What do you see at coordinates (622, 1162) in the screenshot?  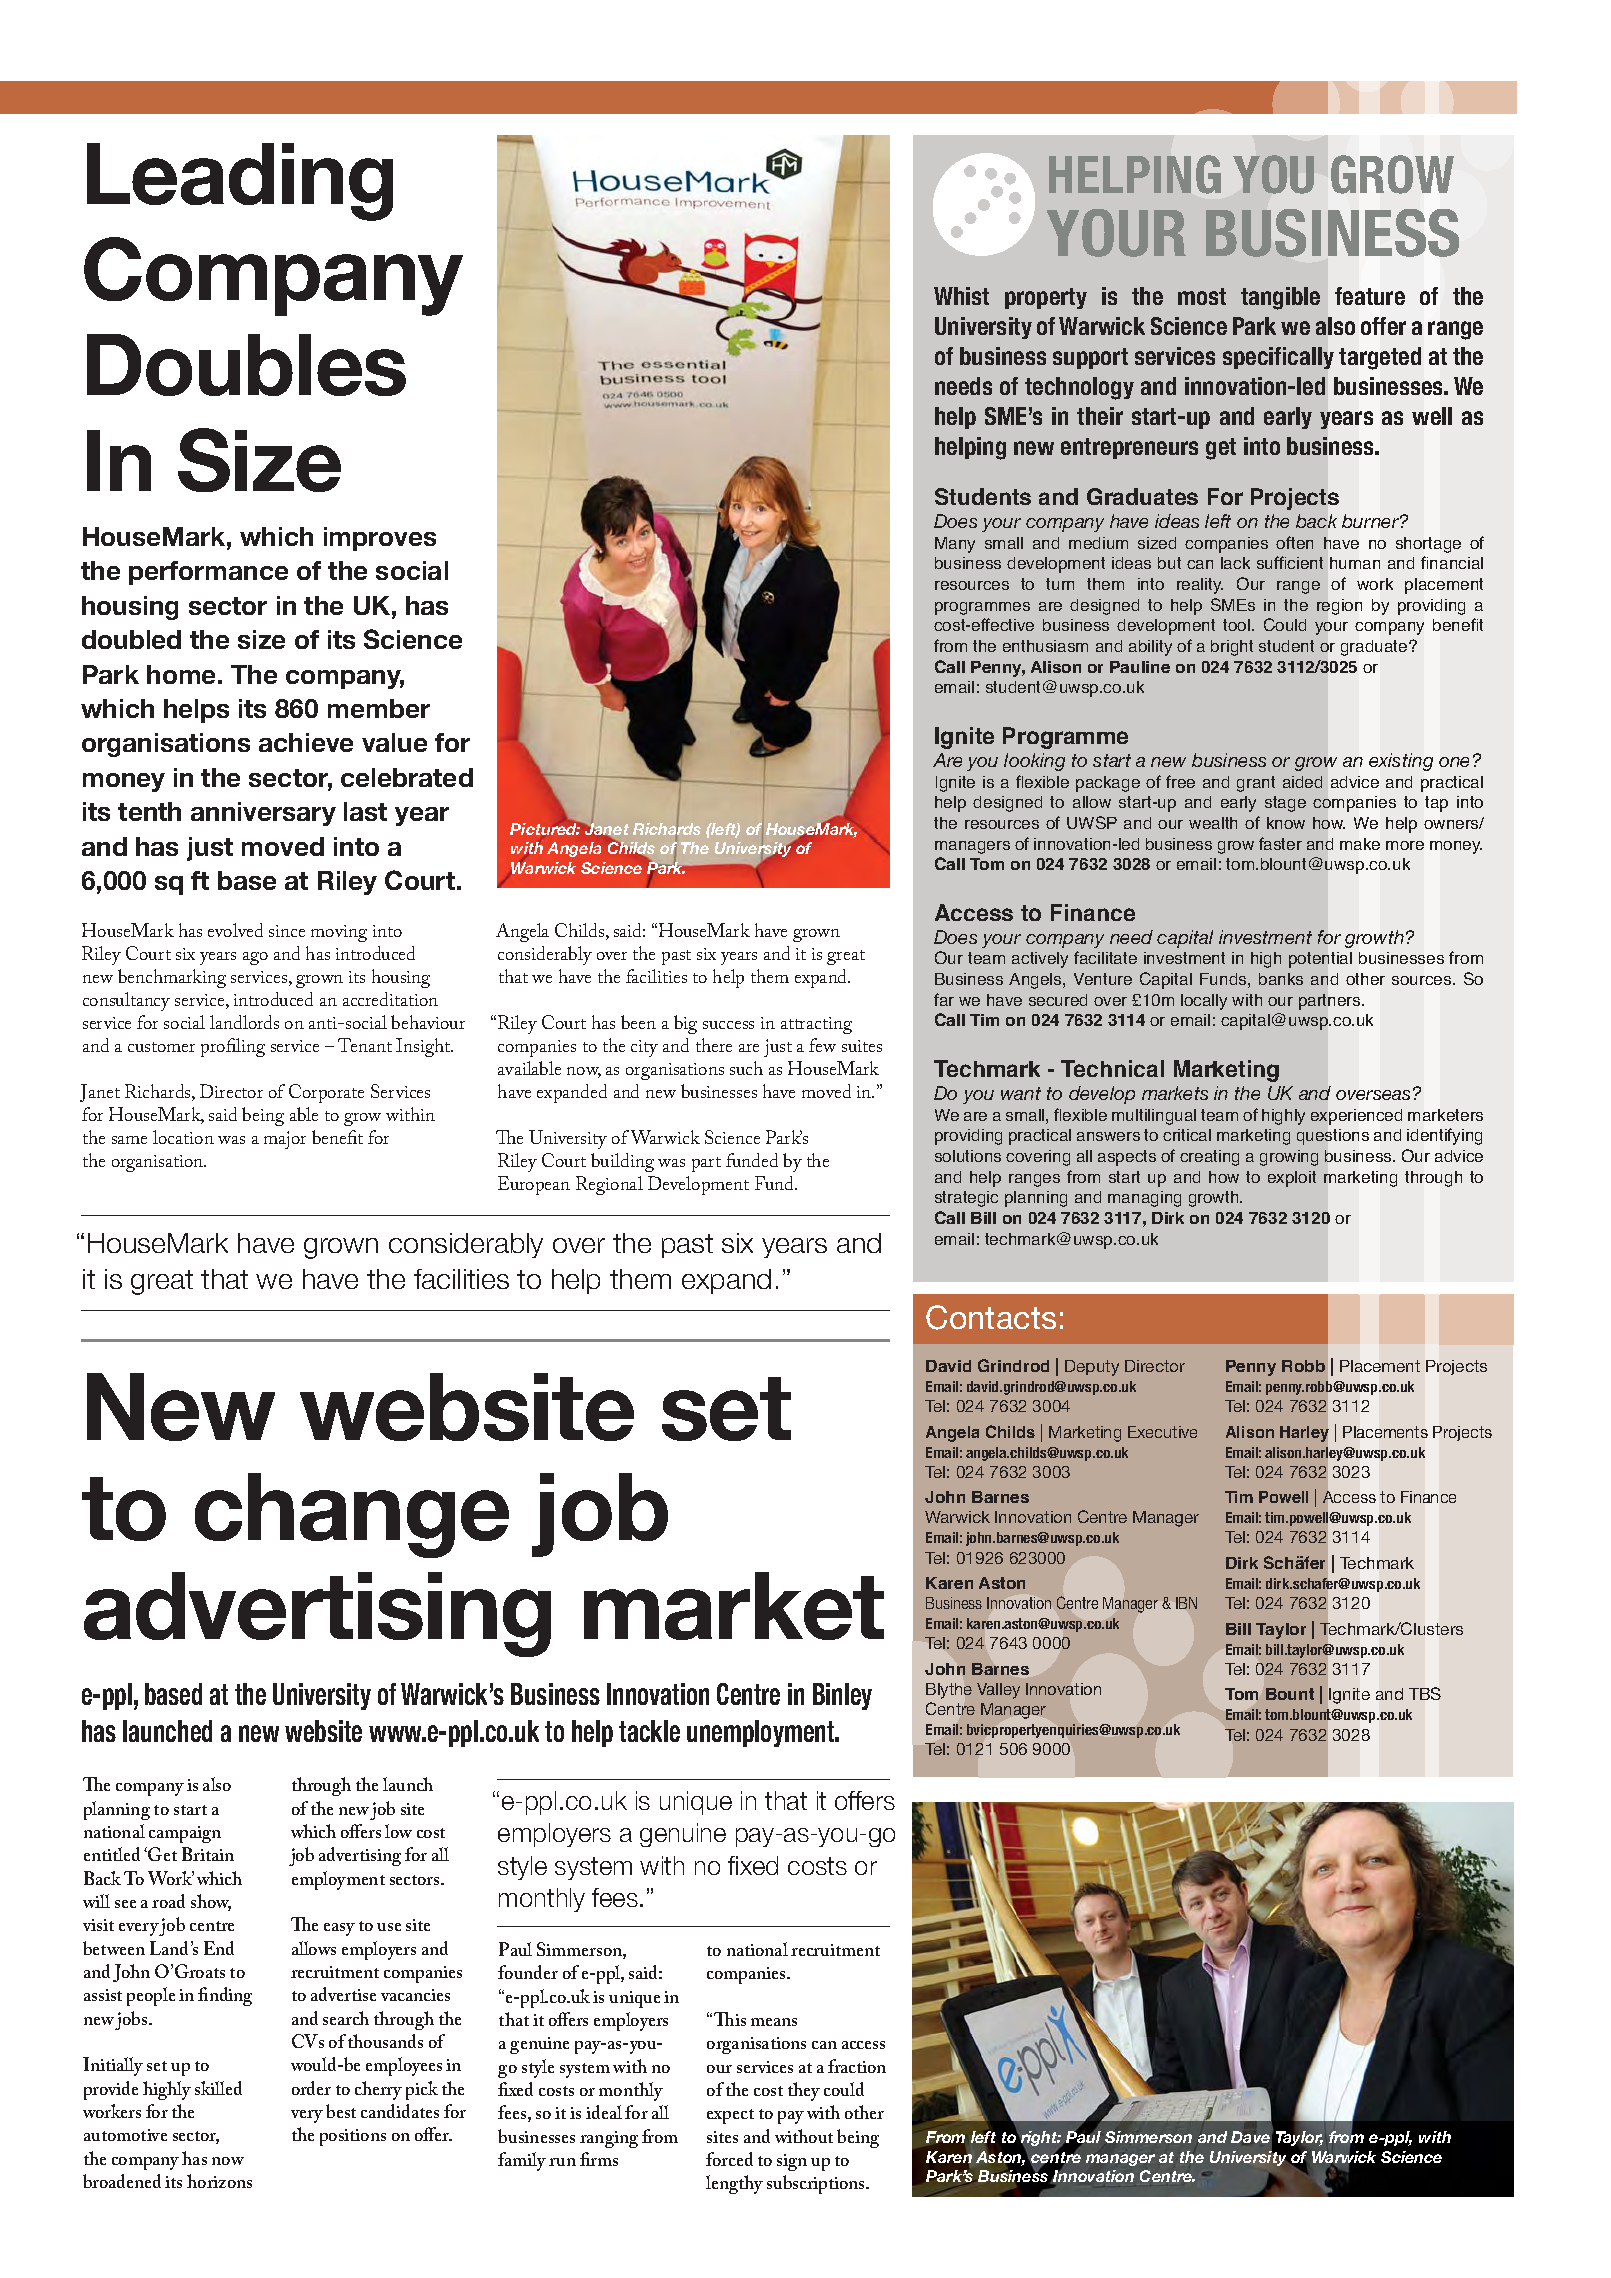 I see `building` at bounding box center [622, 1162].
